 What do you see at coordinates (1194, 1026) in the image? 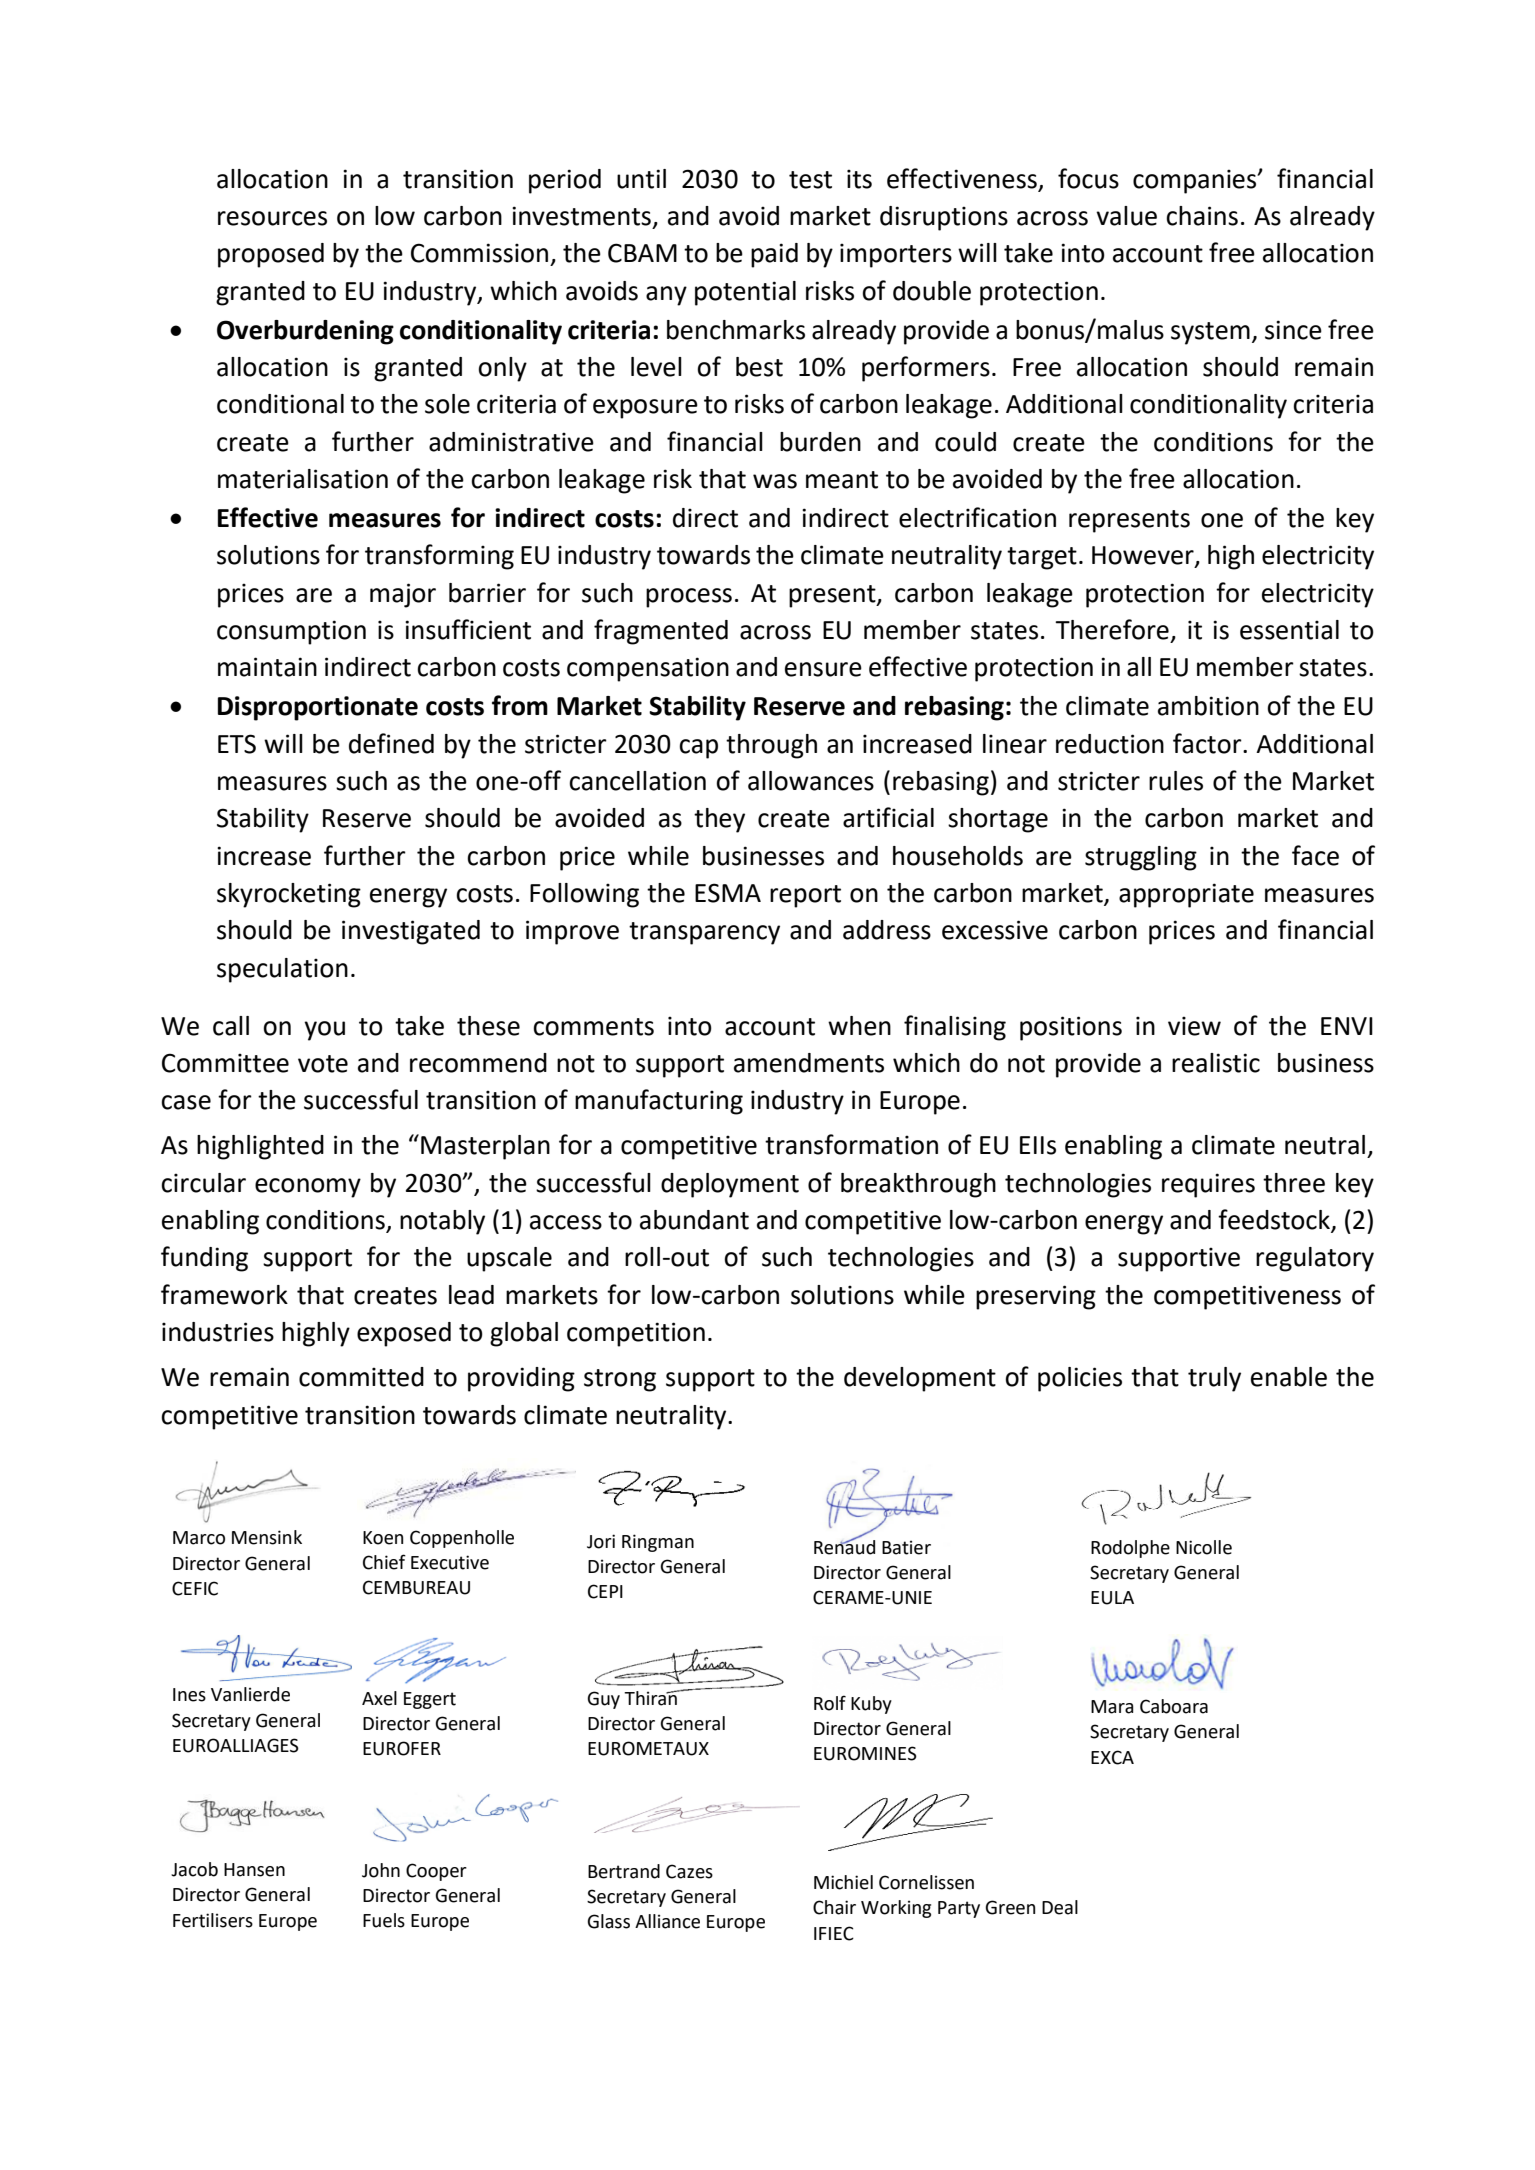
I see `view` at bounding box center [1194, 1026].
